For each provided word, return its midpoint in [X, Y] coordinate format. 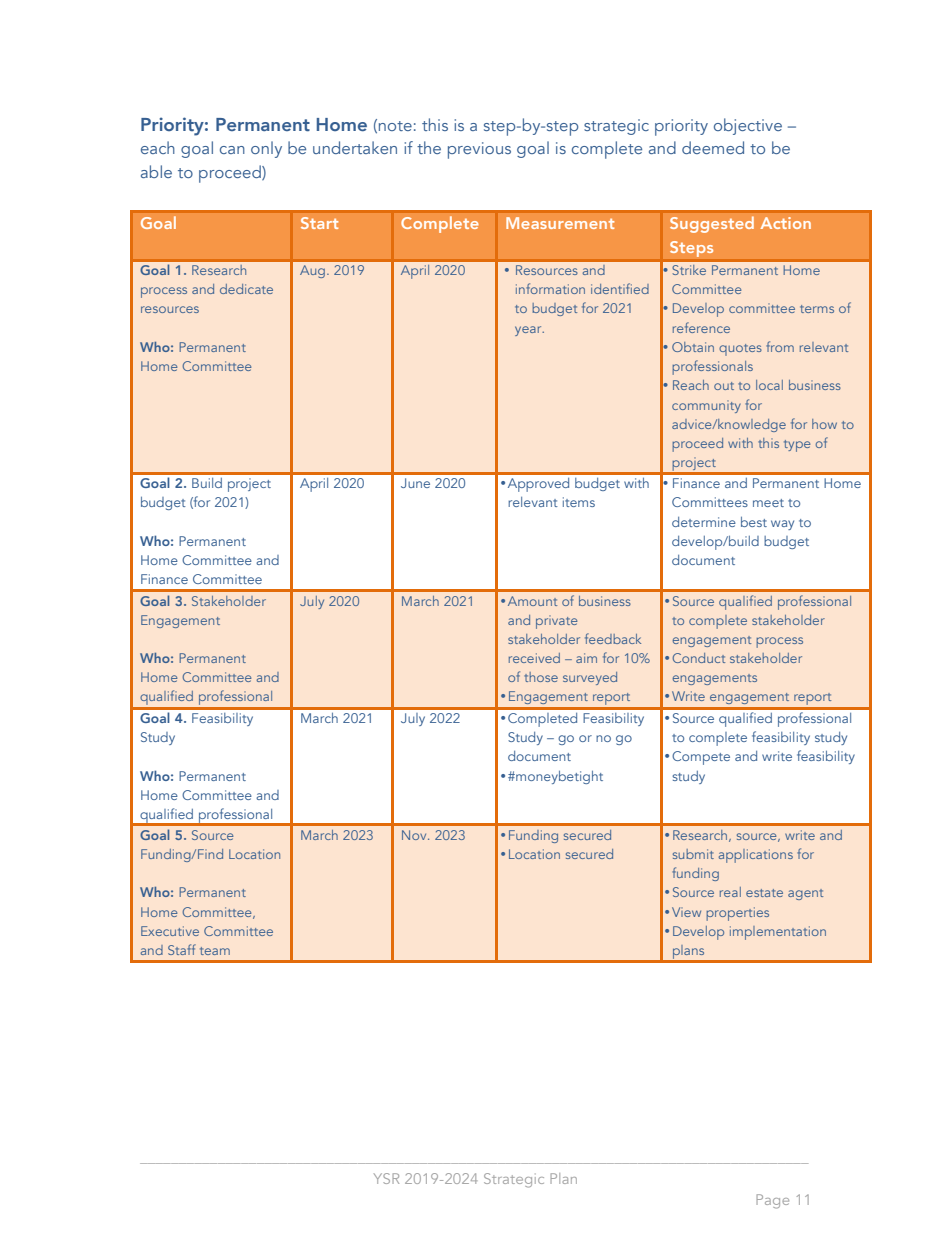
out [724, 386]
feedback [613, 638]
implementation [778, 933]
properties [737, 914]
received [534, 658]
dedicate [246, 289]
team [215, 951]
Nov [415, 835]
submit [693, 854]
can [232, 150]
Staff [182, 949]
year [529, 331]
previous [479, 150]
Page [772, 1201]
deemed [713, 147]
